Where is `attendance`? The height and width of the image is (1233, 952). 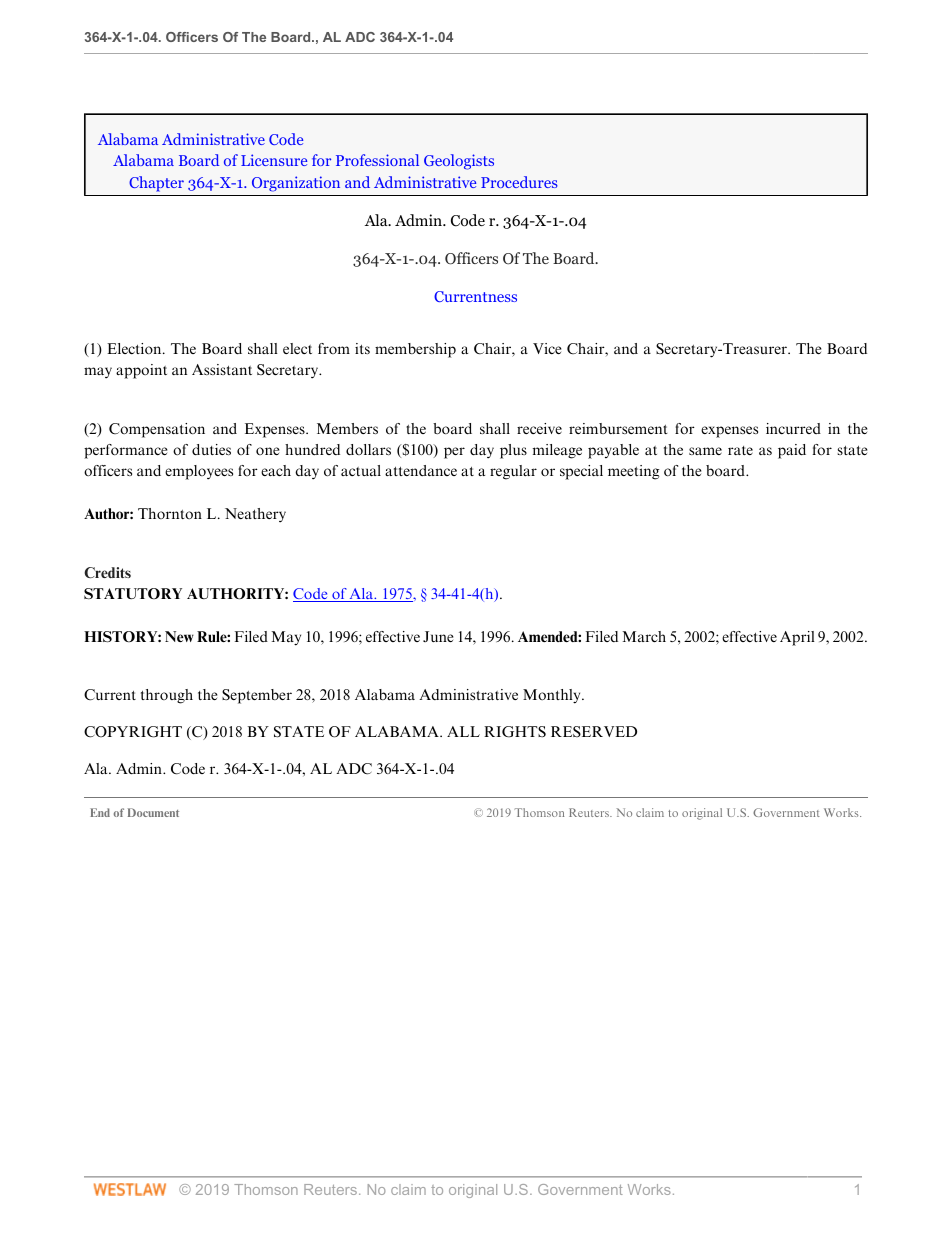 attendance is located at coordinates (421, 470).
